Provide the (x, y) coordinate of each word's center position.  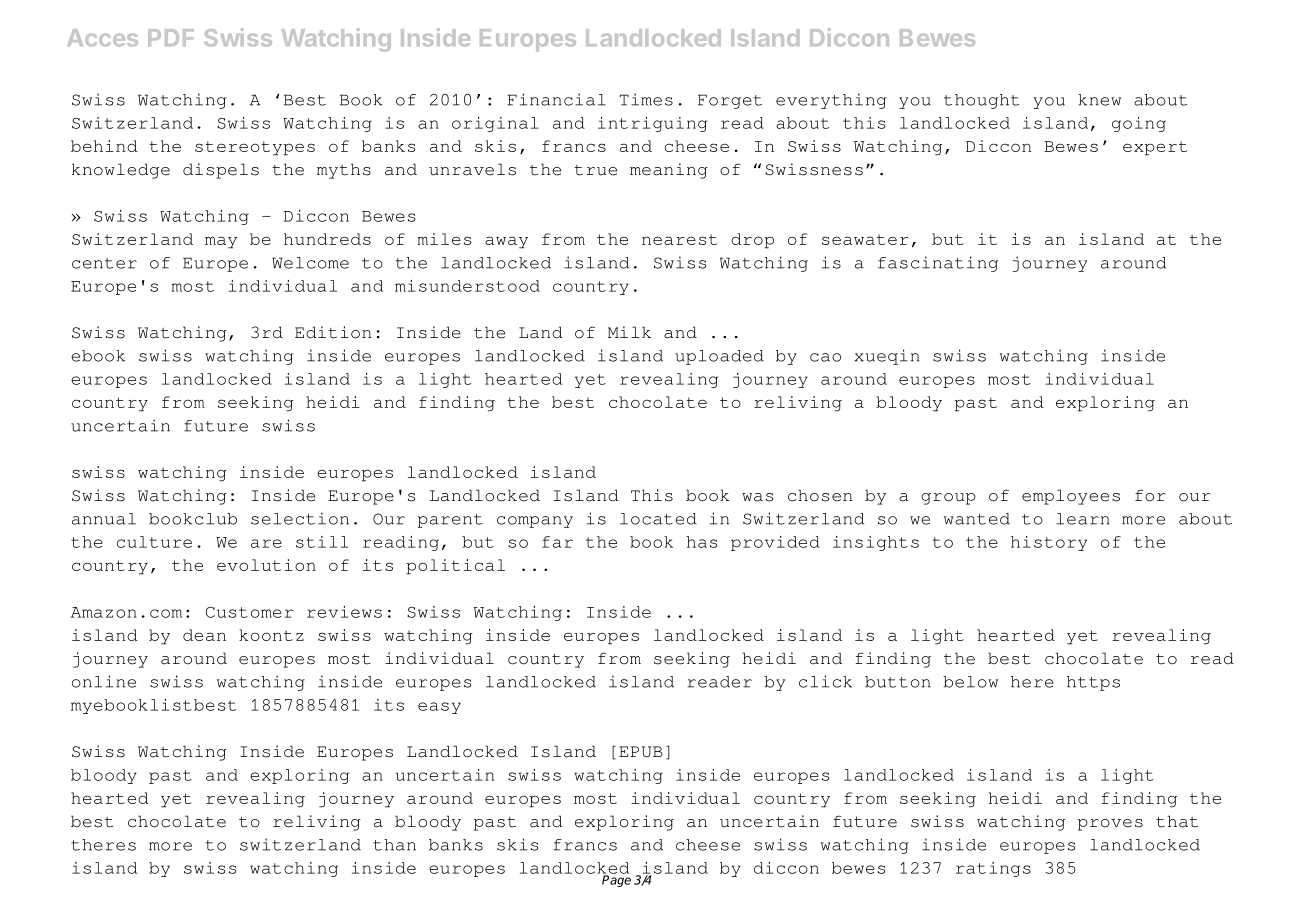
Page (616, 880)
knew (1099, 100)
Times (646, 99)
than (394, 845)
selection (300, 518)
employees (1071, 497)
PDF (171, 37)
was (758, 497)
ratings (993, 869)
